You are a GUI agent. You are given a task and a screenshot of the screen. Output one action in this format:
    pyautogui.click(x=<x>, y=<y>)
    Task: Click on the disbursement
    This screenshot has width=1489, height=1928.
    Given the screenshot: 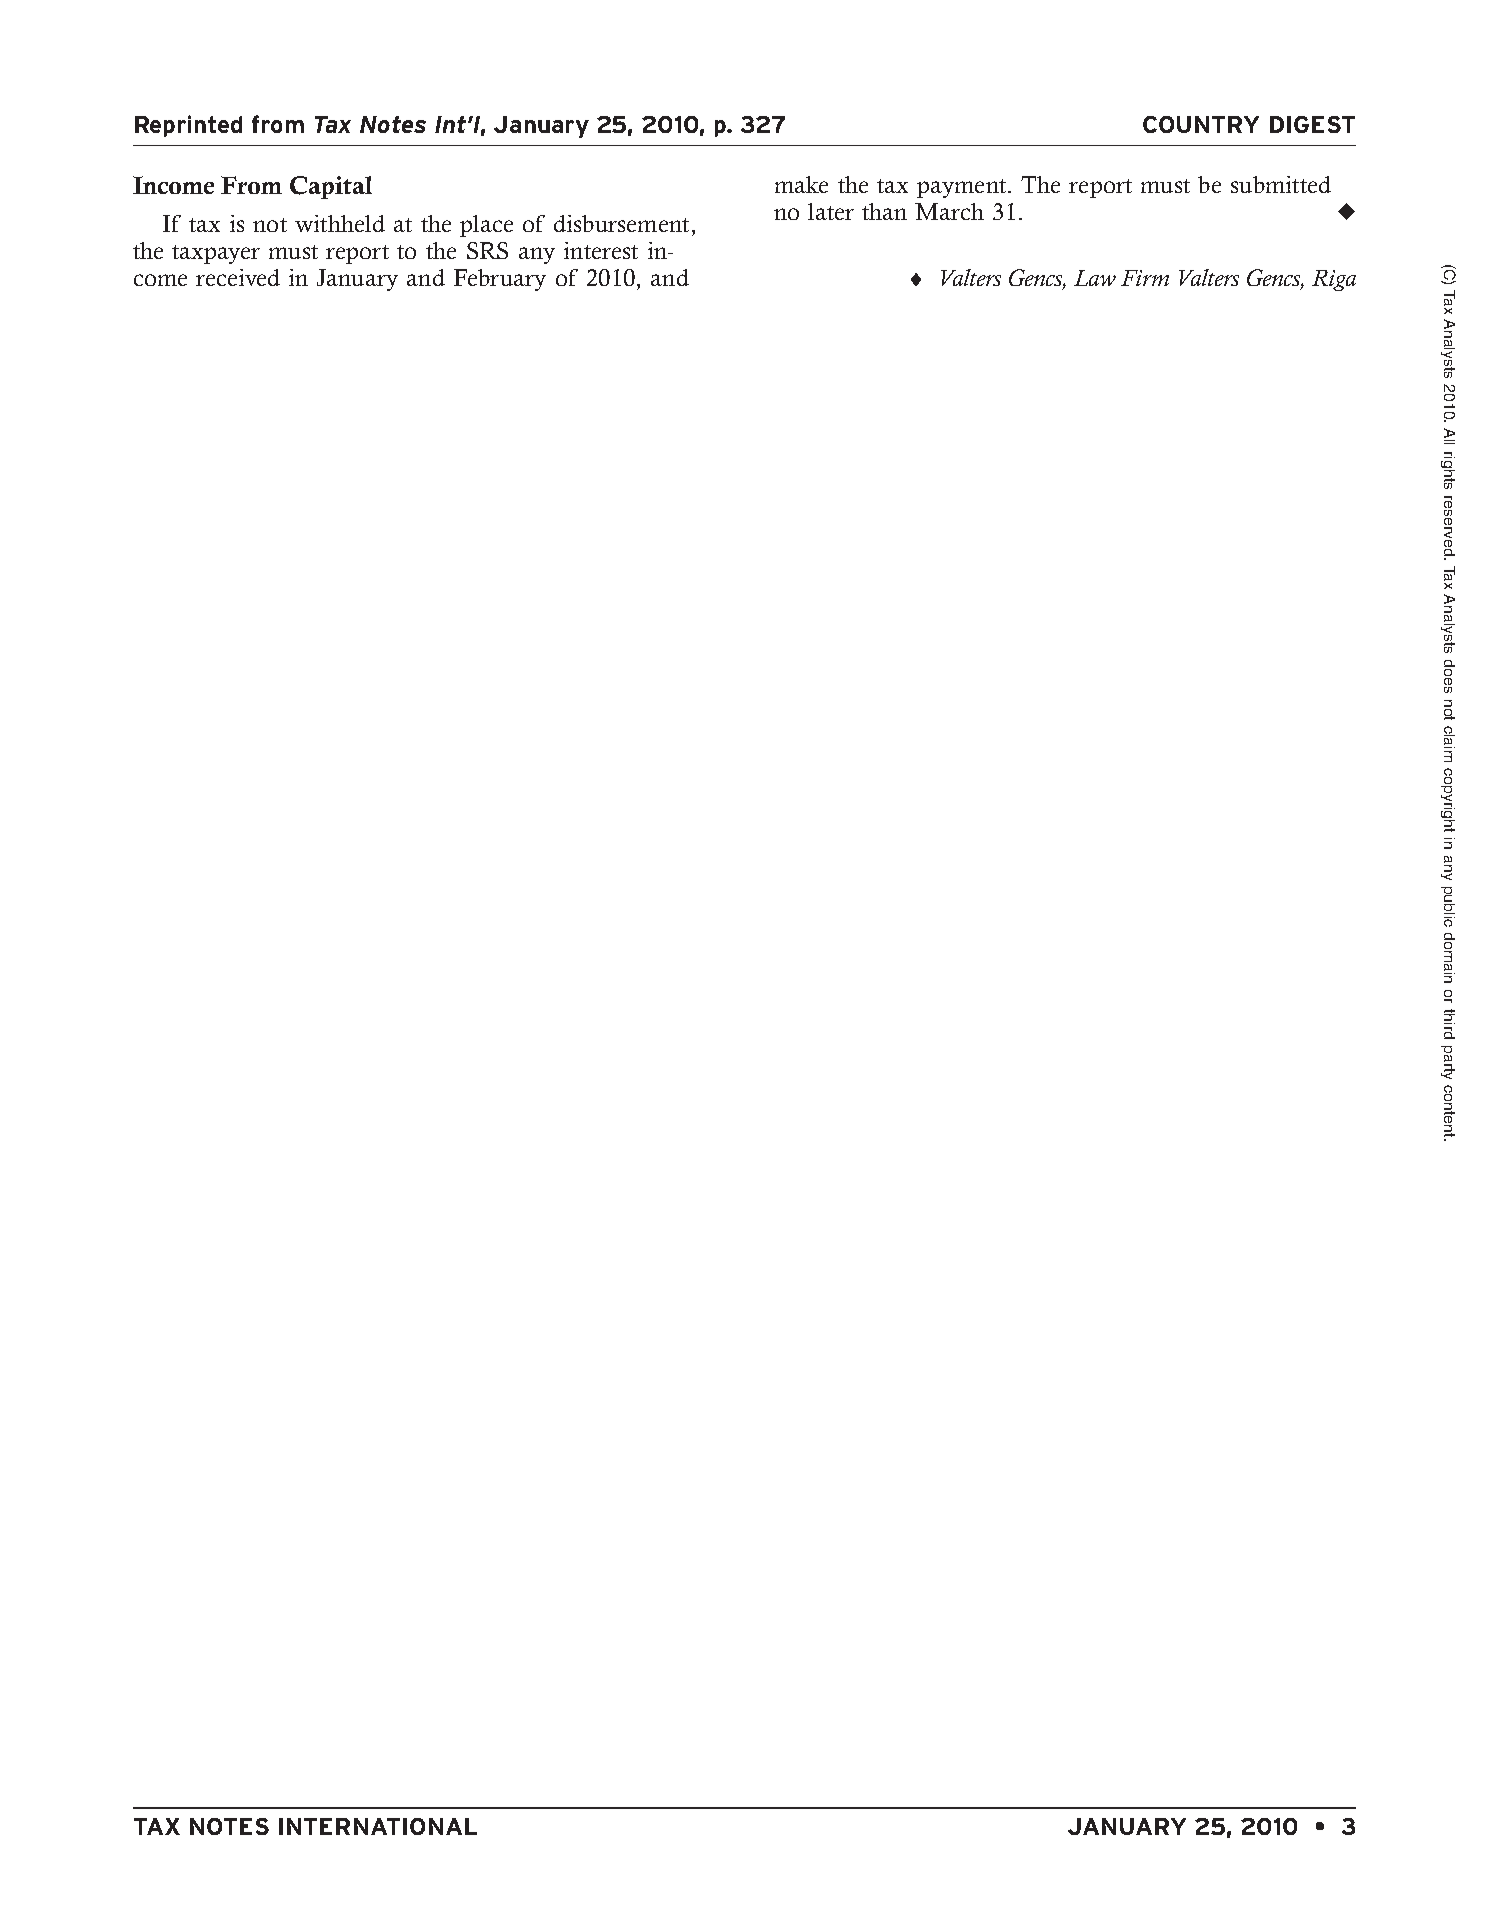 What is the action you would take?
    pyautogui.click(x=621, y=223)
